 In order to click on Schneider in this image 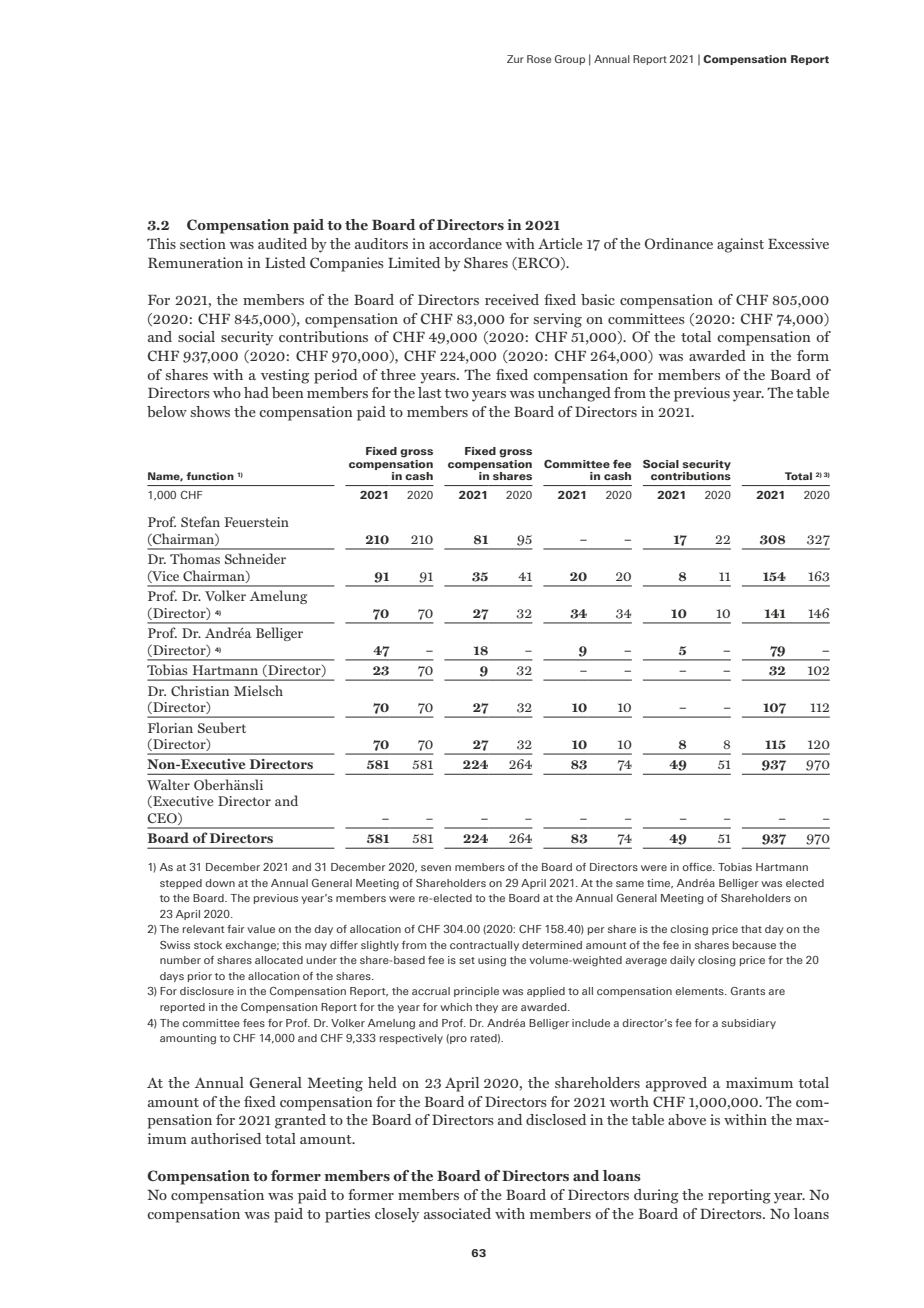, I will do `click(255, 558)`.
